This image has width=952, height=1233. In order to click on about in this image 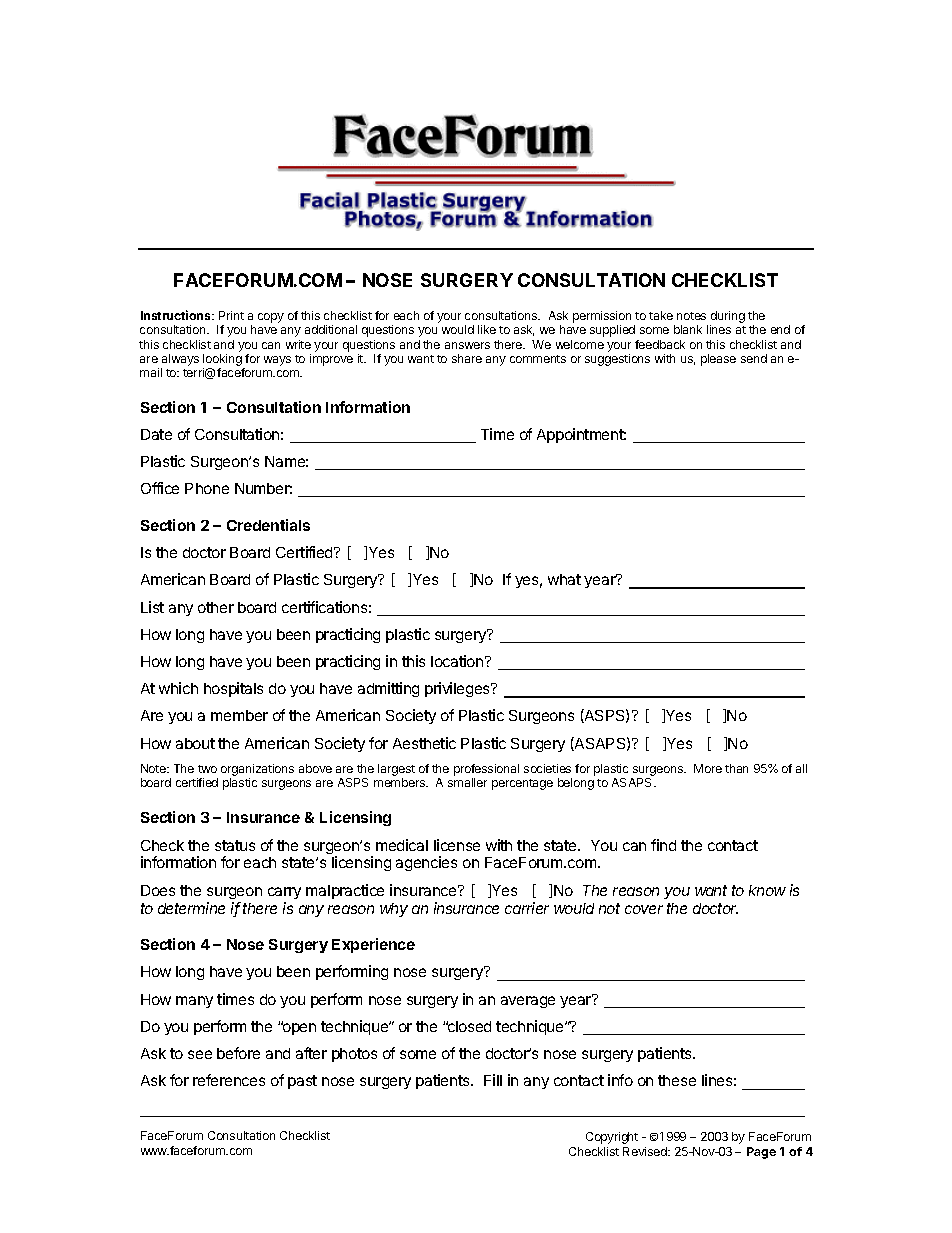, I will do `click(195, 743)`.
